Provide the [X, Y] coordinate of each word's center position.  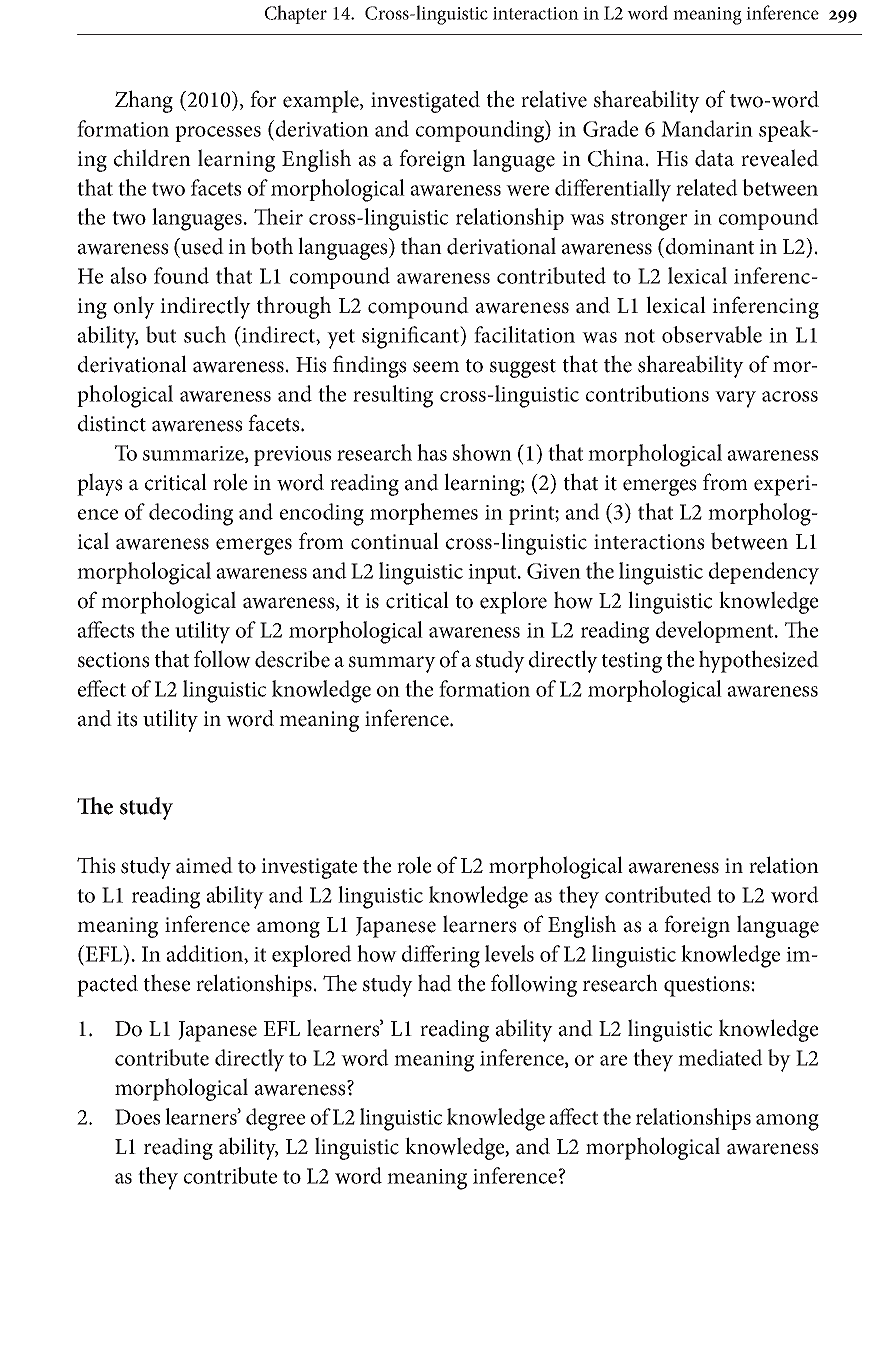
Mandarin [707, 128]
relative [554, 99]
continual [395, 541]
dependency [764, 573]
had [435, 983]
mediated [720, 1057]
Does [137, 1117]
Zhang [144, 101]
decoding [191, 514]
